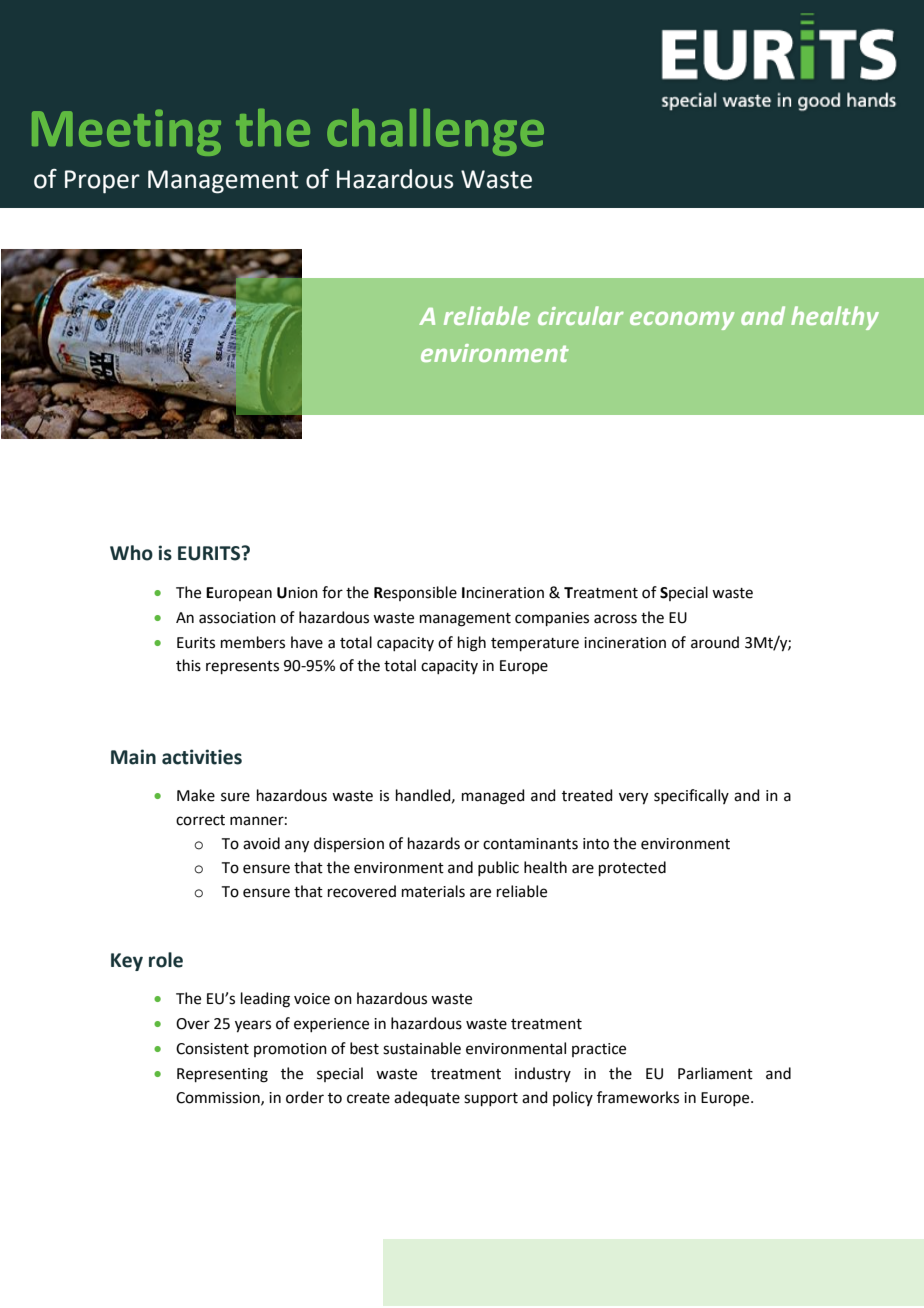  Describe the element at coordinates (131, 553) in the page. I see `Who` at that location.
